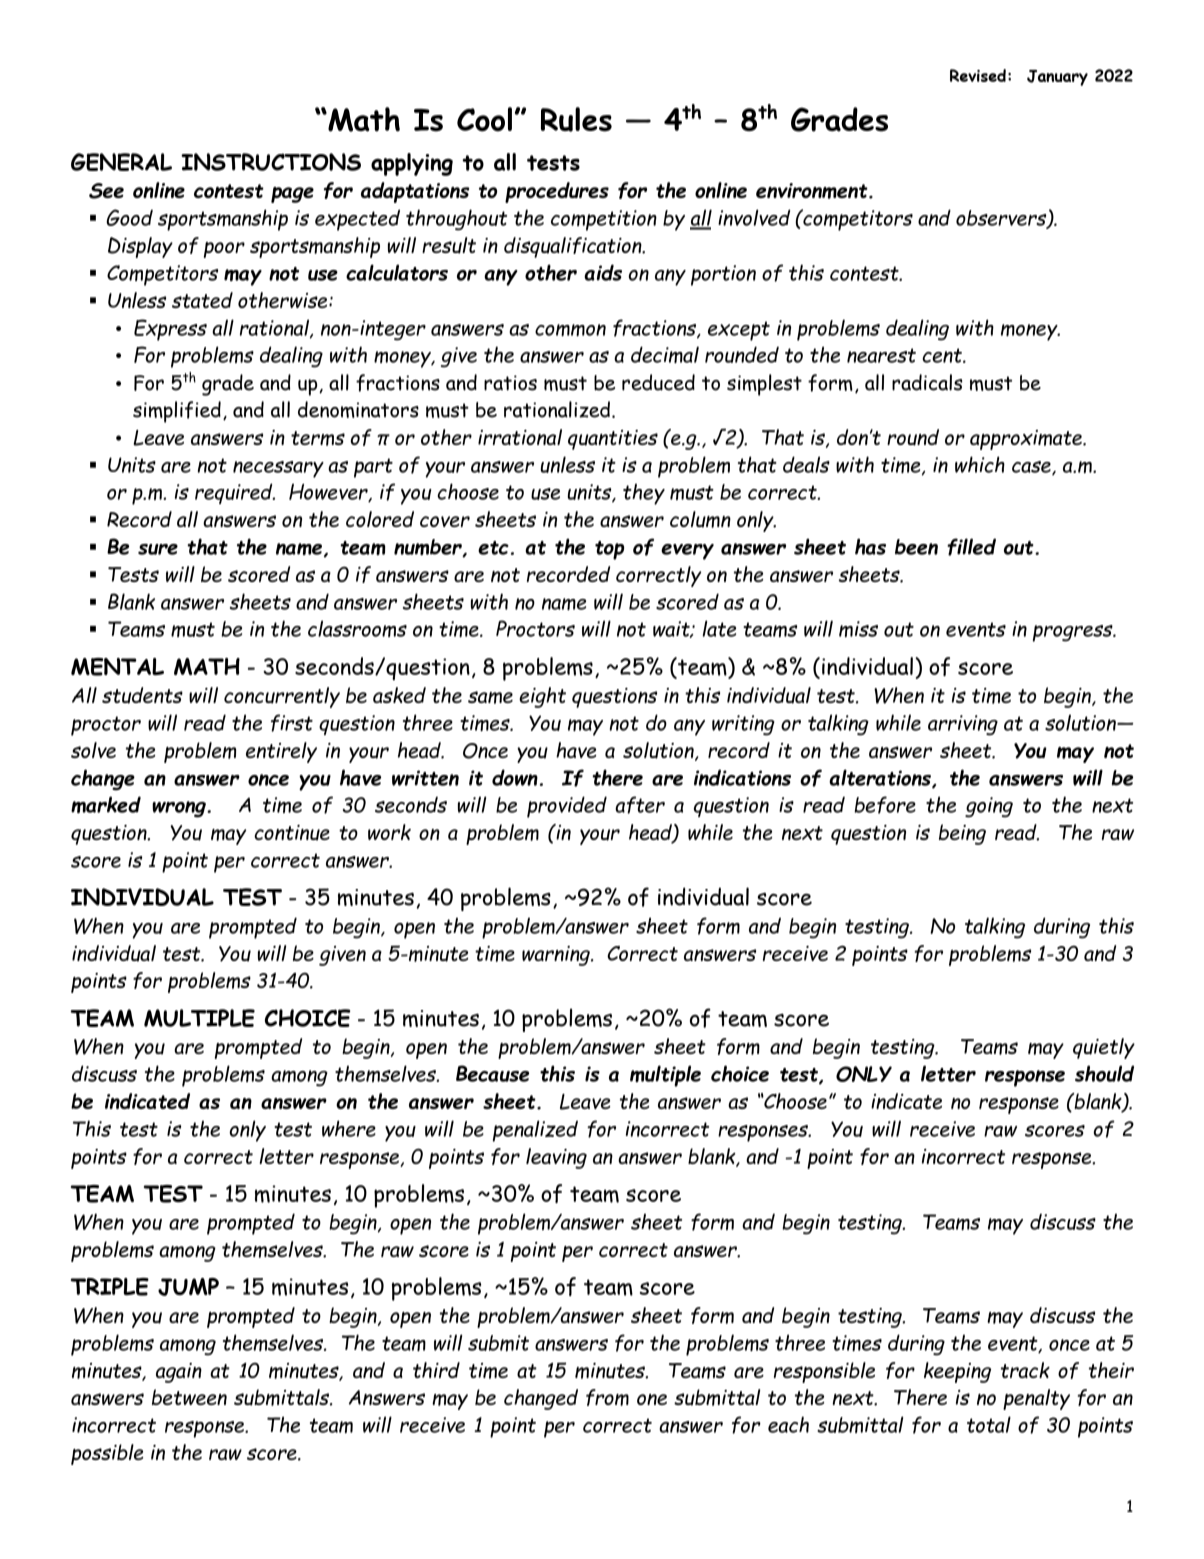 Image resolution: width=1204 pixels, height=1559 pixels. What do you see at coordinates (189, 1397) in the document?
I see `between` at bounding box center [189, 1397].
